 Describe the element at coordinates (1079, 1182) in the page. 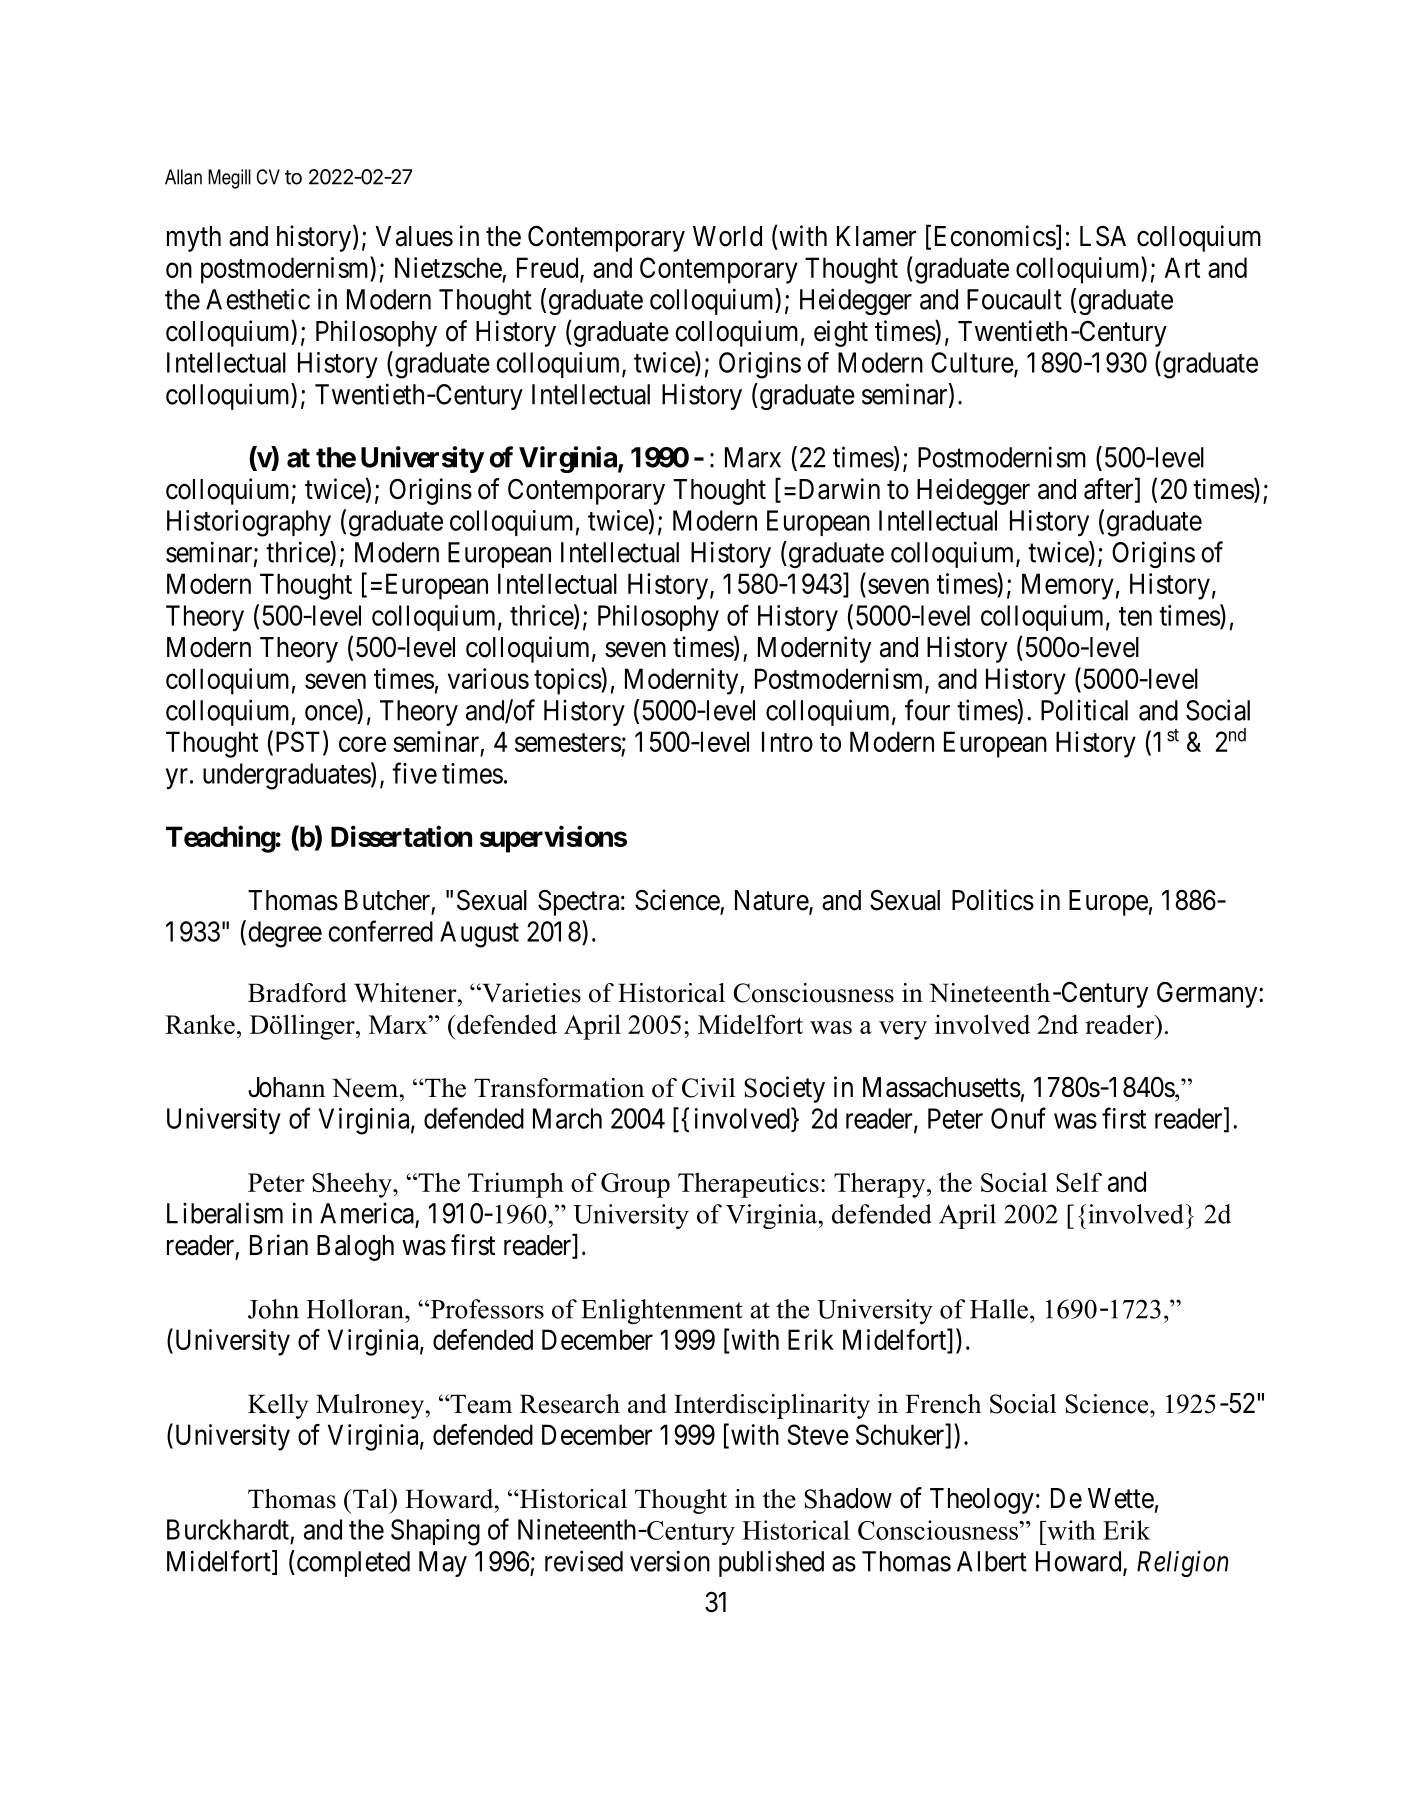

I see `Self` at that location.
